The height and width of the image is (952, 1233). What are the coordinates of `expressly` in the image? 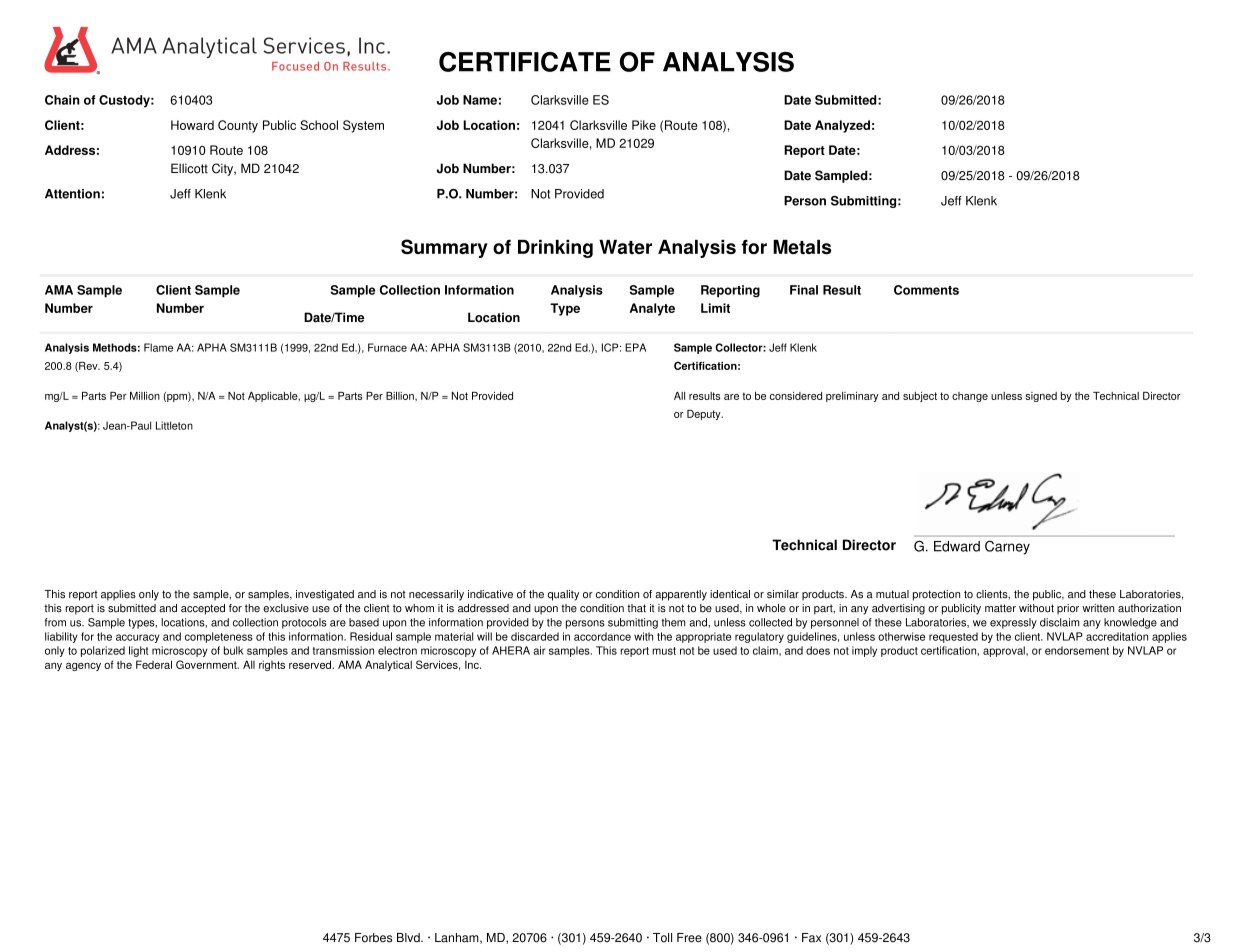 It's located at (1013, 623).
